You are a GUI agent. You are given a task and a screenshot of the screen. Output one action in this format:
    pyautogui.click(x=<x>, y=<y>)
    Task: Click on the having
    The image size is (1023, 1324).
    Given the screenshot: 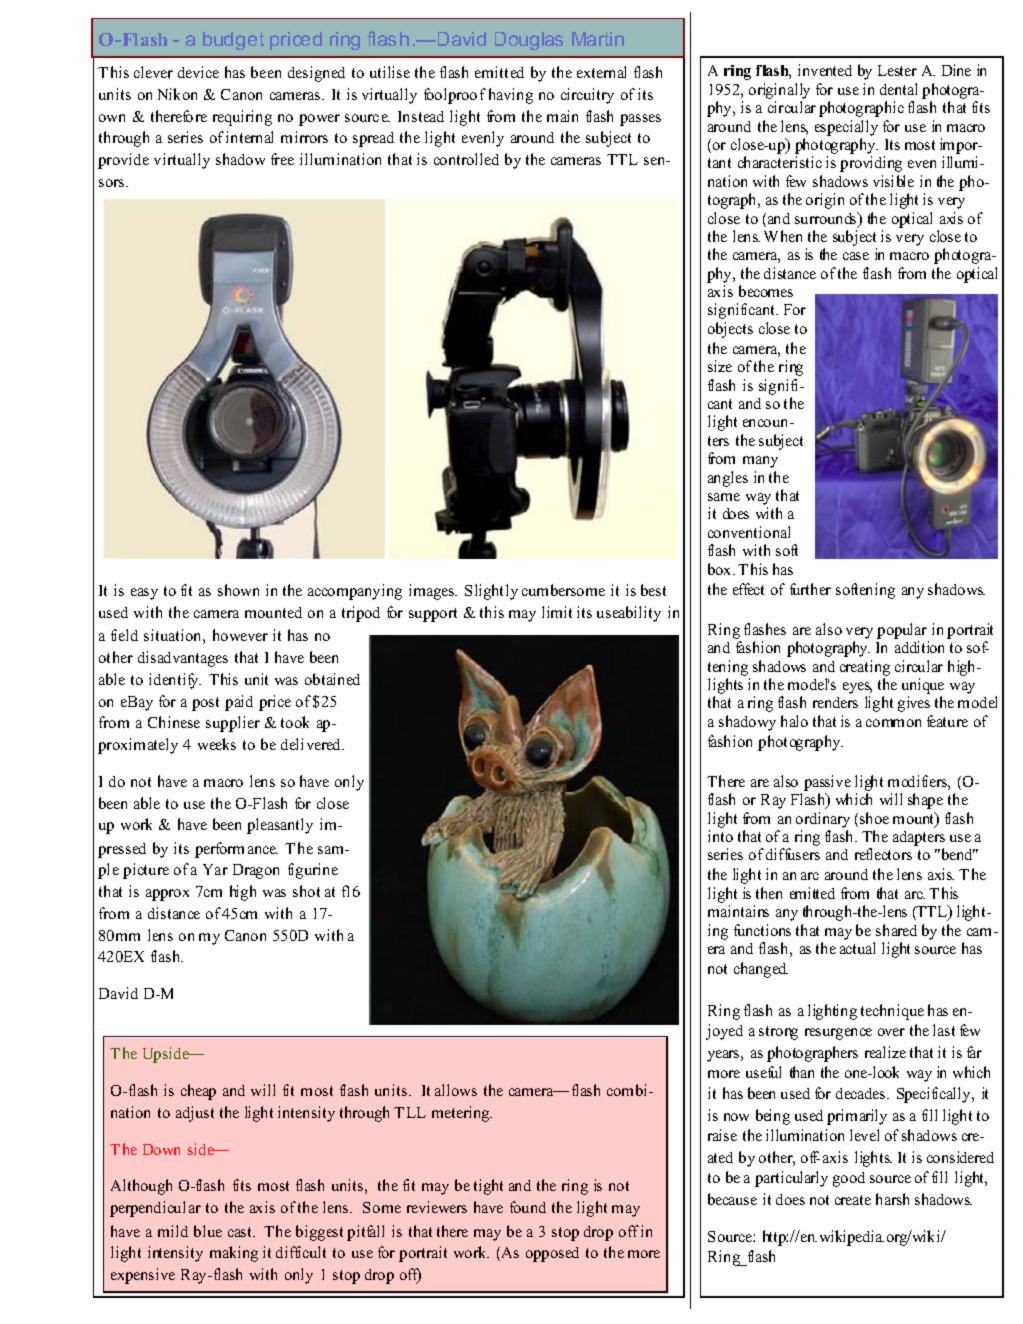 What is the action you would take?
    pyautogui.click(x=511, y=96)
